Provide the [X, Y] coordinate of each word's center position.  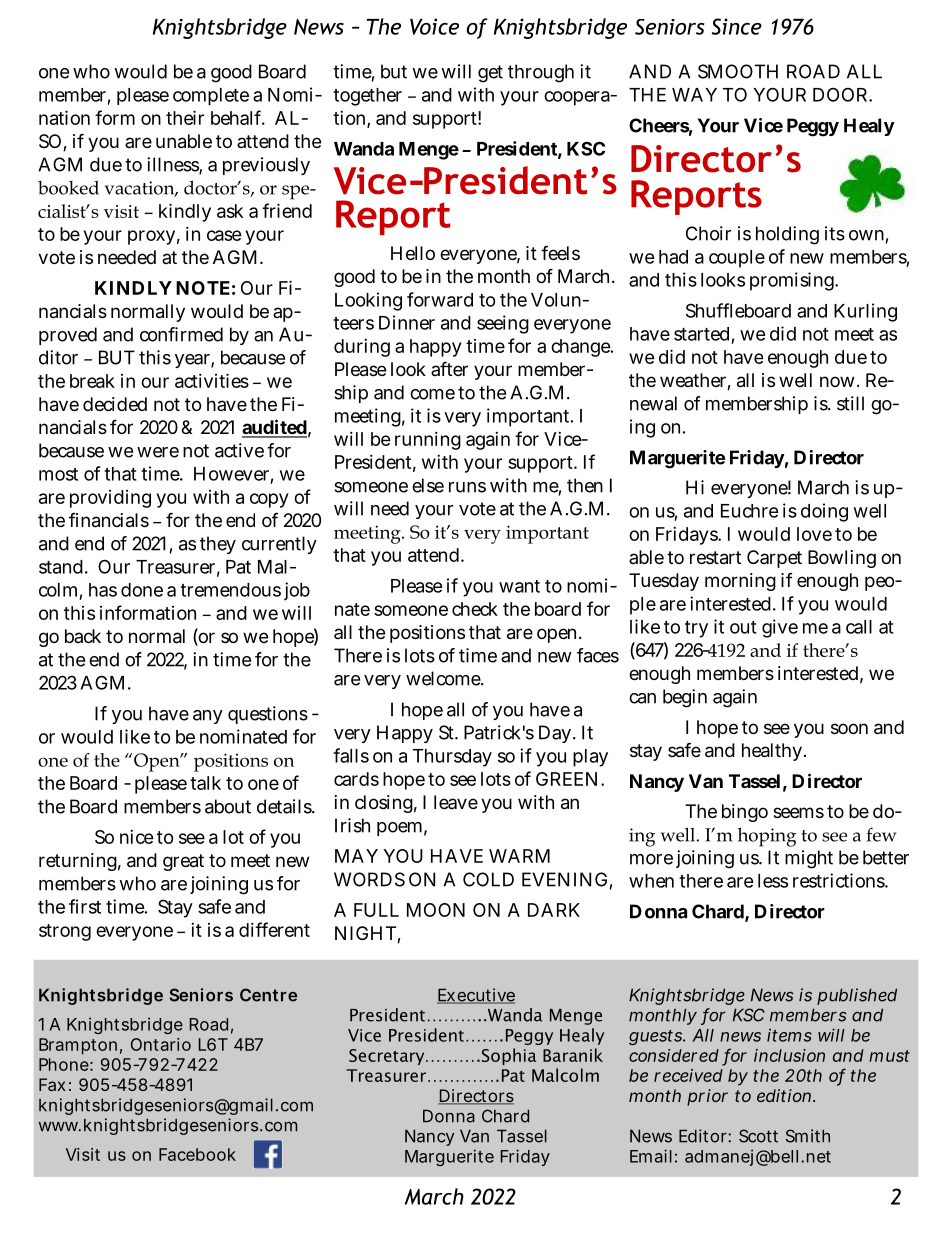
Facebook [197, 1154]
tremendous [230, 590]
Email [651, 1156]
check [475, 609]
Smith [808, 1136]
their [185, 117]
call [859, 627]
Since [737, 26]
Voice [434, 26]
